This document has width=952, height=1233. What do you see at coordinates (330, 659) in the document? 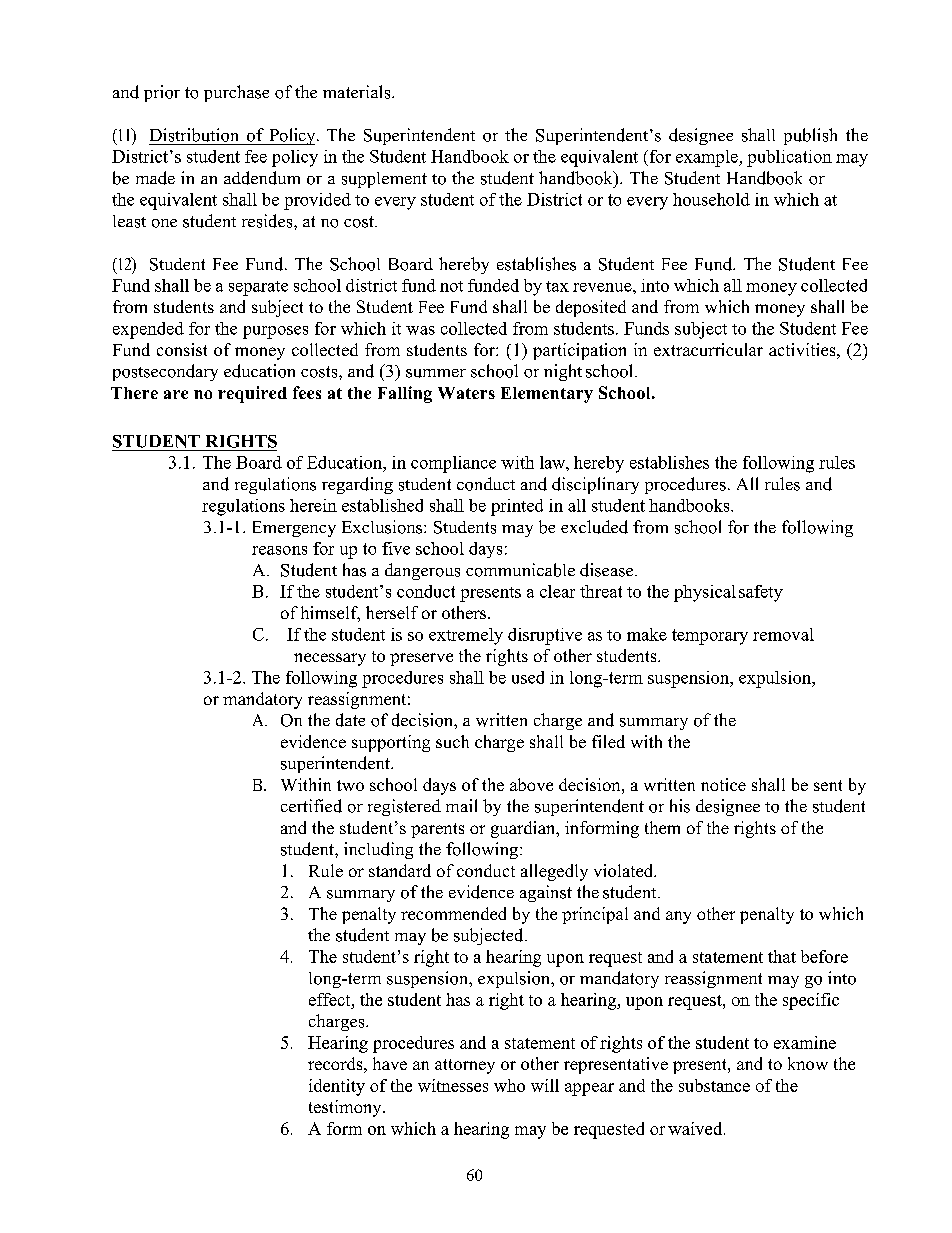
I see `necessary` at bounding box center [330, 659].
